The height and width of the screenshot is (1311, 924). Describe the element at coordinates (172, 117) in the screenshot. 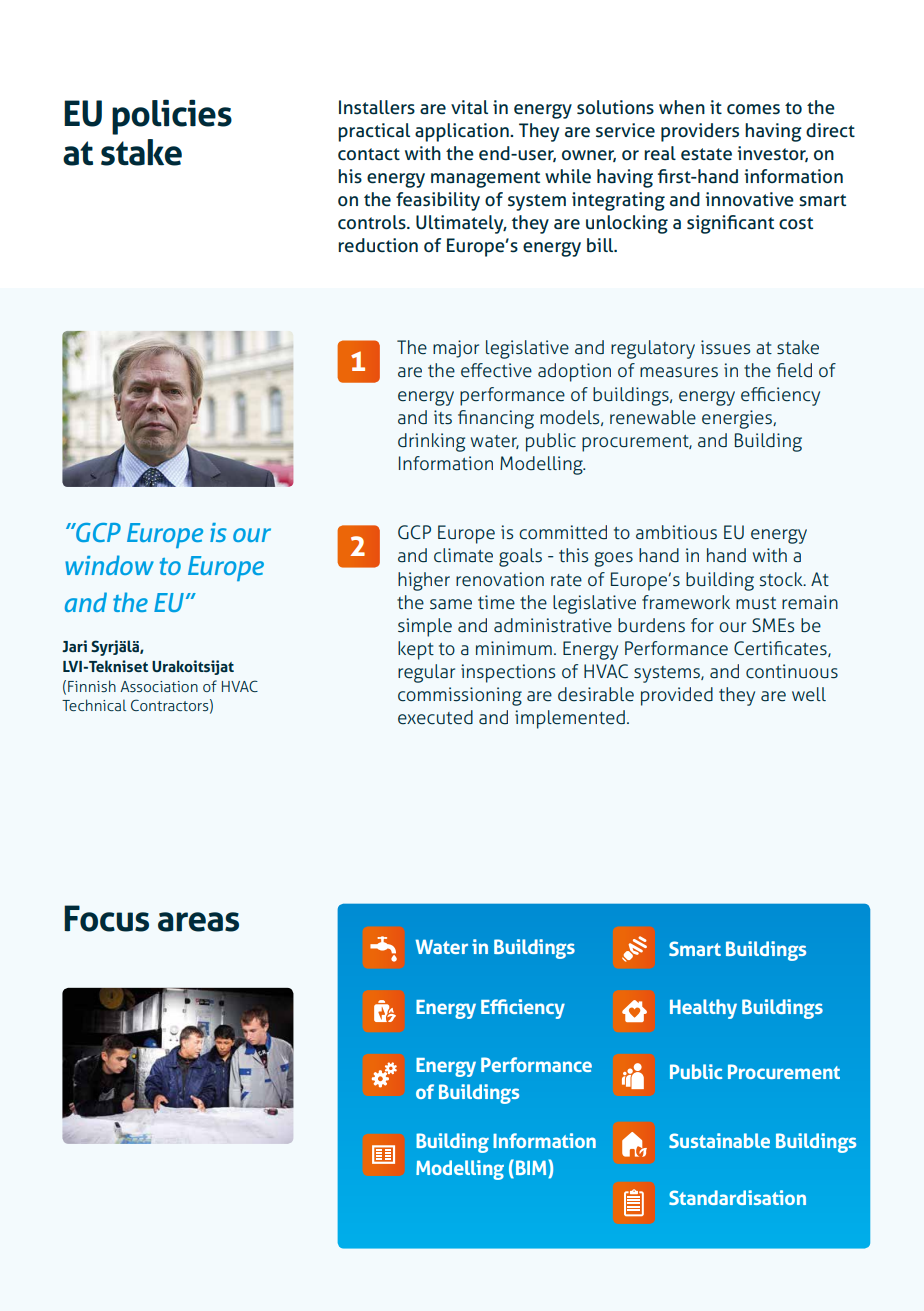

I see `policies` at that location.
